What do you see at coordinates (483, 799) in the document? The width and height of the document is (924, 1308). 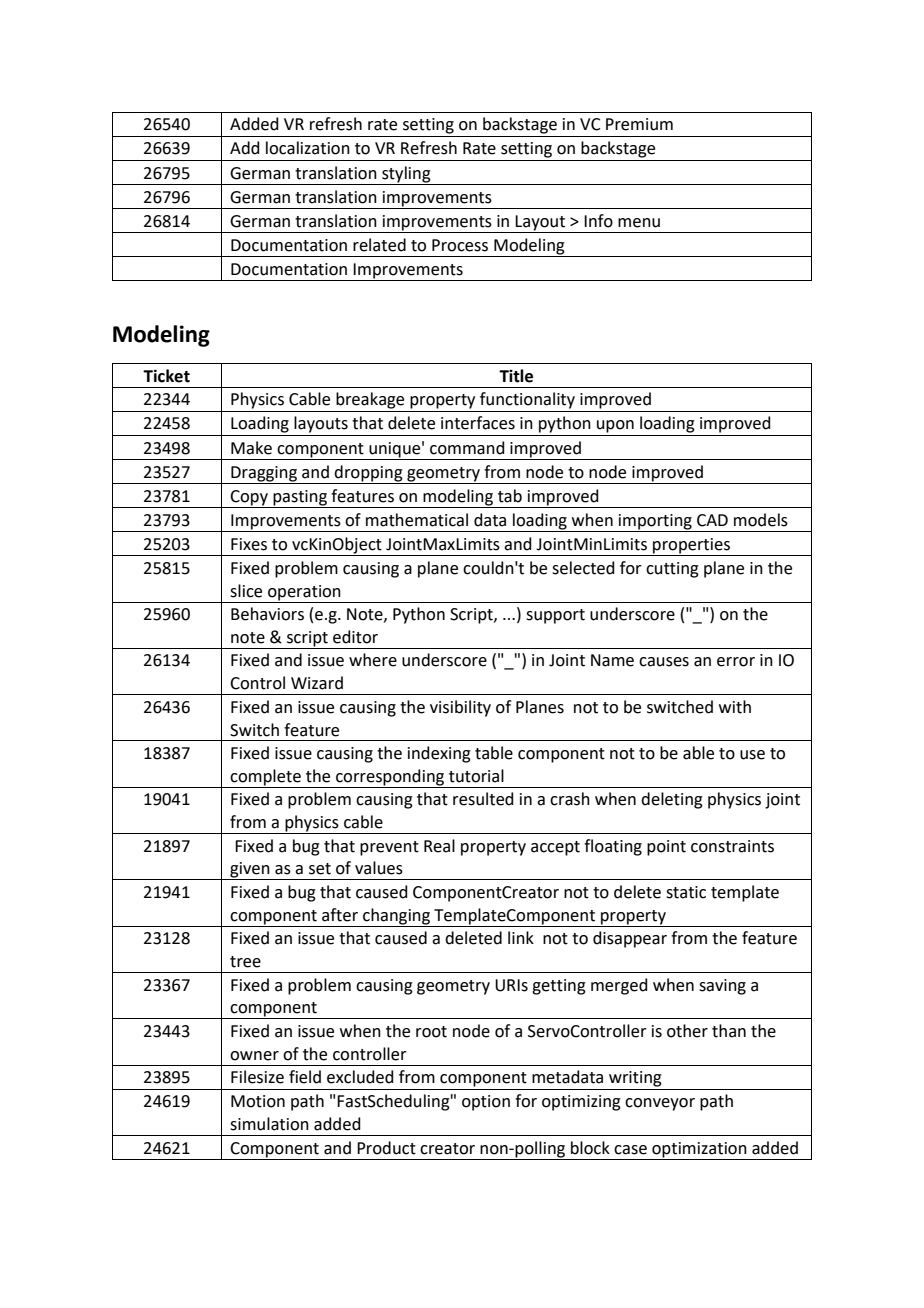 I see `resulted` at bounding box center [483, 799].
